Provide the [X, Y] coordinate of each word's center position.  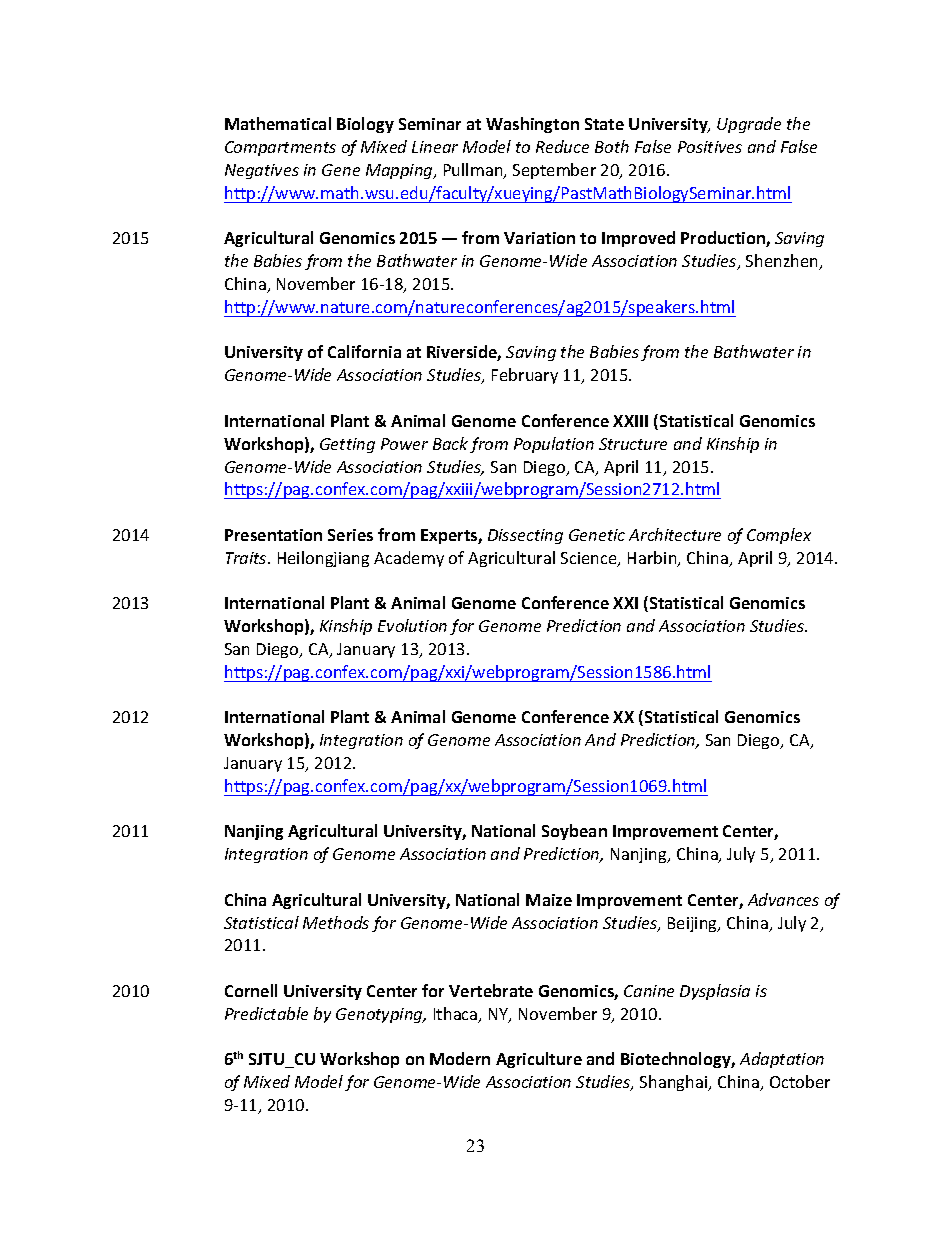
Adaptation [782, 1060]
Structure [633, 444]
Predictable [266, 1013]
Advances [783, 899]
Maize [549, 900]
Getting [347, 445]
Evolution [412, 625]
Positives [710, 147]
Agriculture [539, 1060]
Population [554, 445]
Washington [532, 125]
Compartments [280, 148]
